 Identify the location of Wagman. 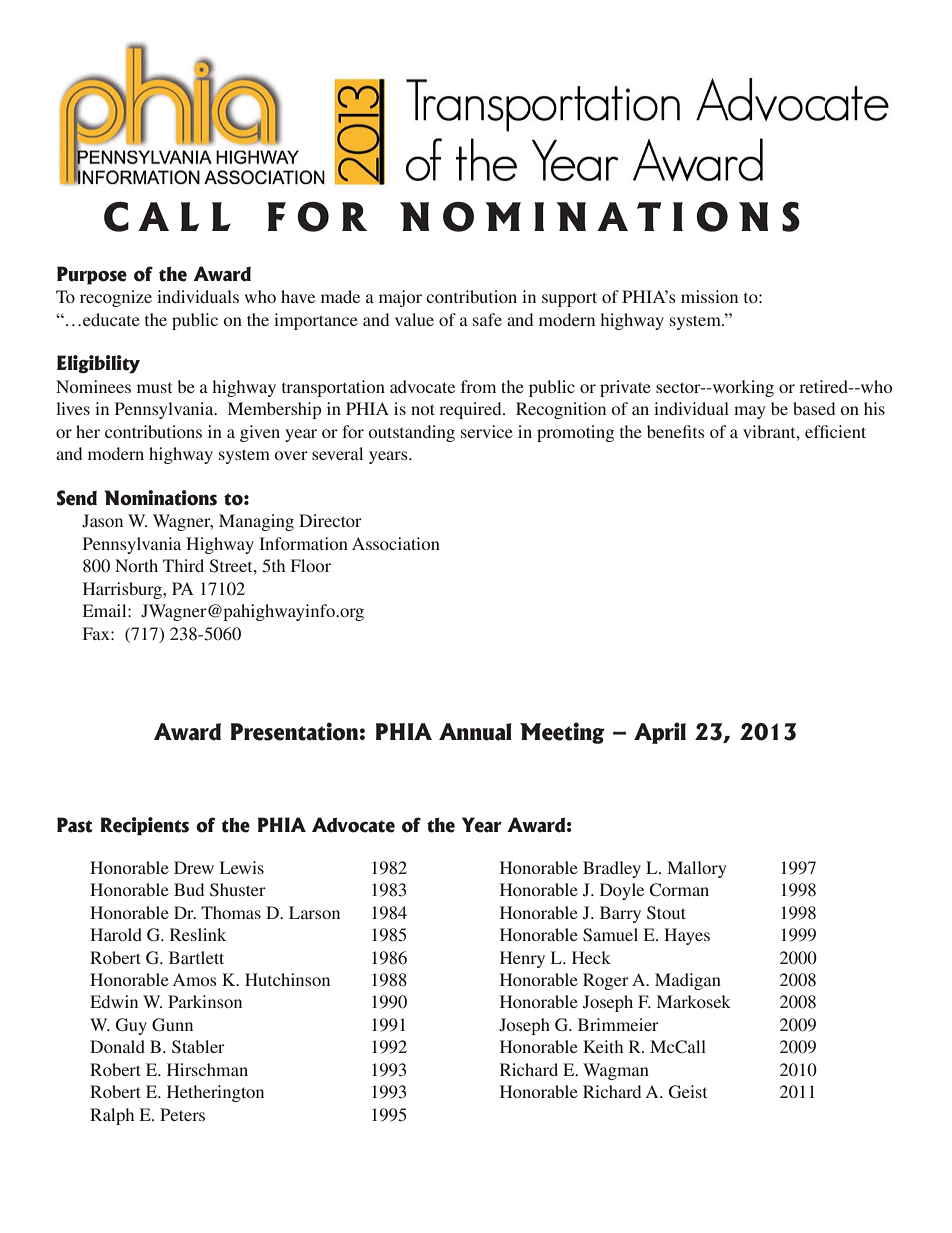
(616, 1071).
